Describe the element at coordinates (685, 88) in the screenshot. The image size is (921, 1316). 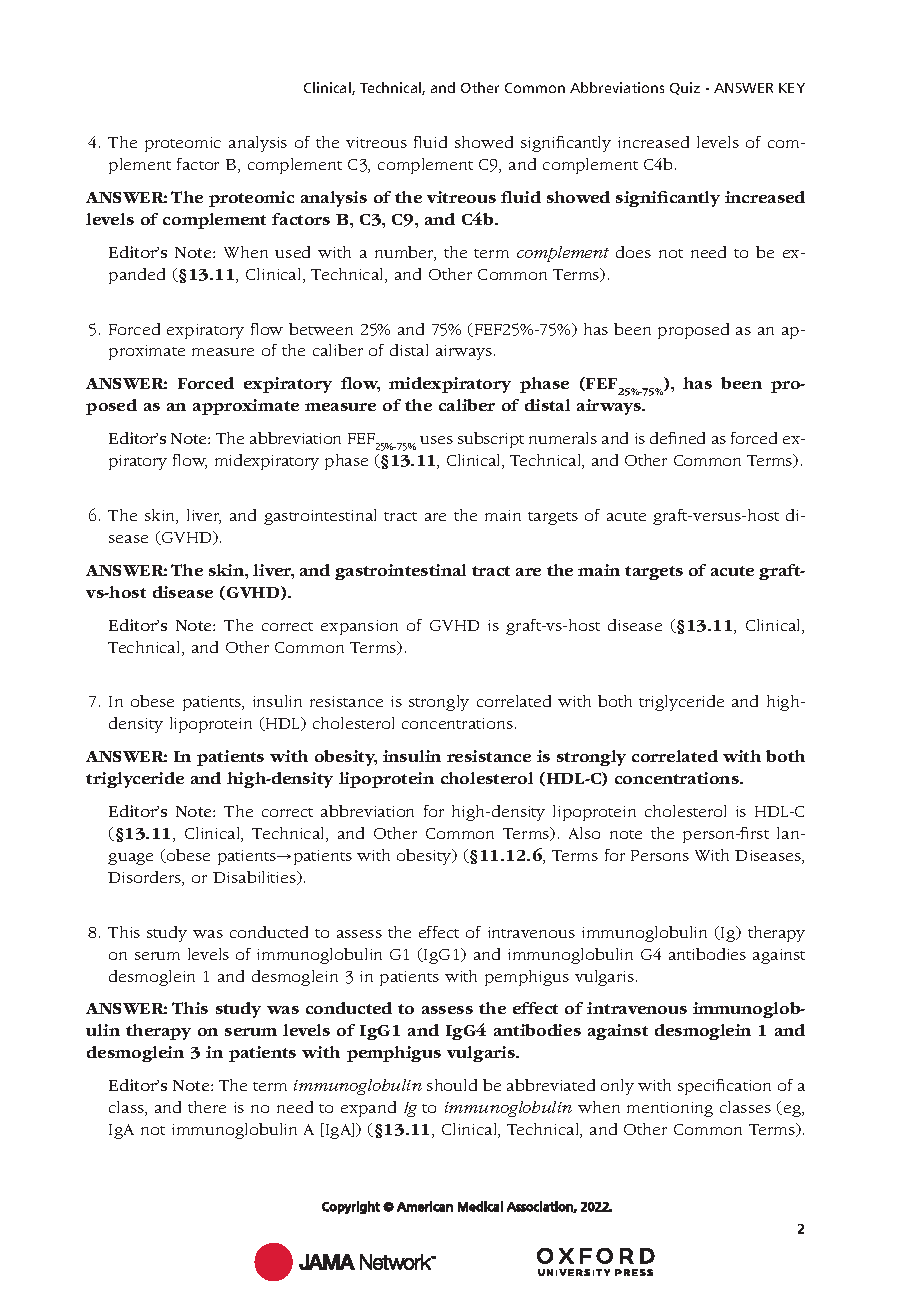
I see `Quiz` at that location.
